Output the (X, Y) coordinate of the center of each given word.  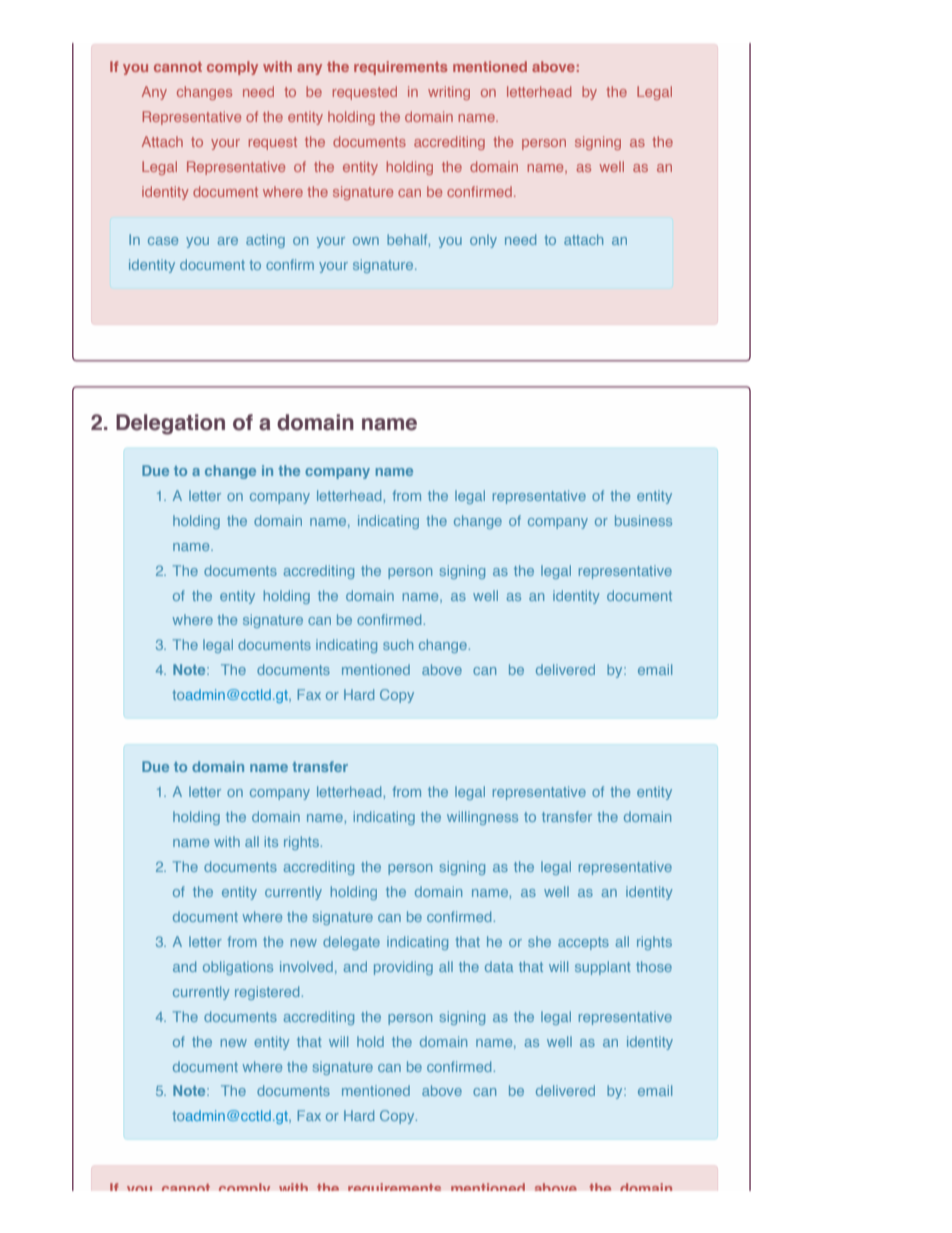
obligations (238, 968)
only (483, 241)
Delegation (170, 424)
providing (403, 968)
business (643, 520)
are (228, 241)
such (398, 644)
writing (449, 93)
